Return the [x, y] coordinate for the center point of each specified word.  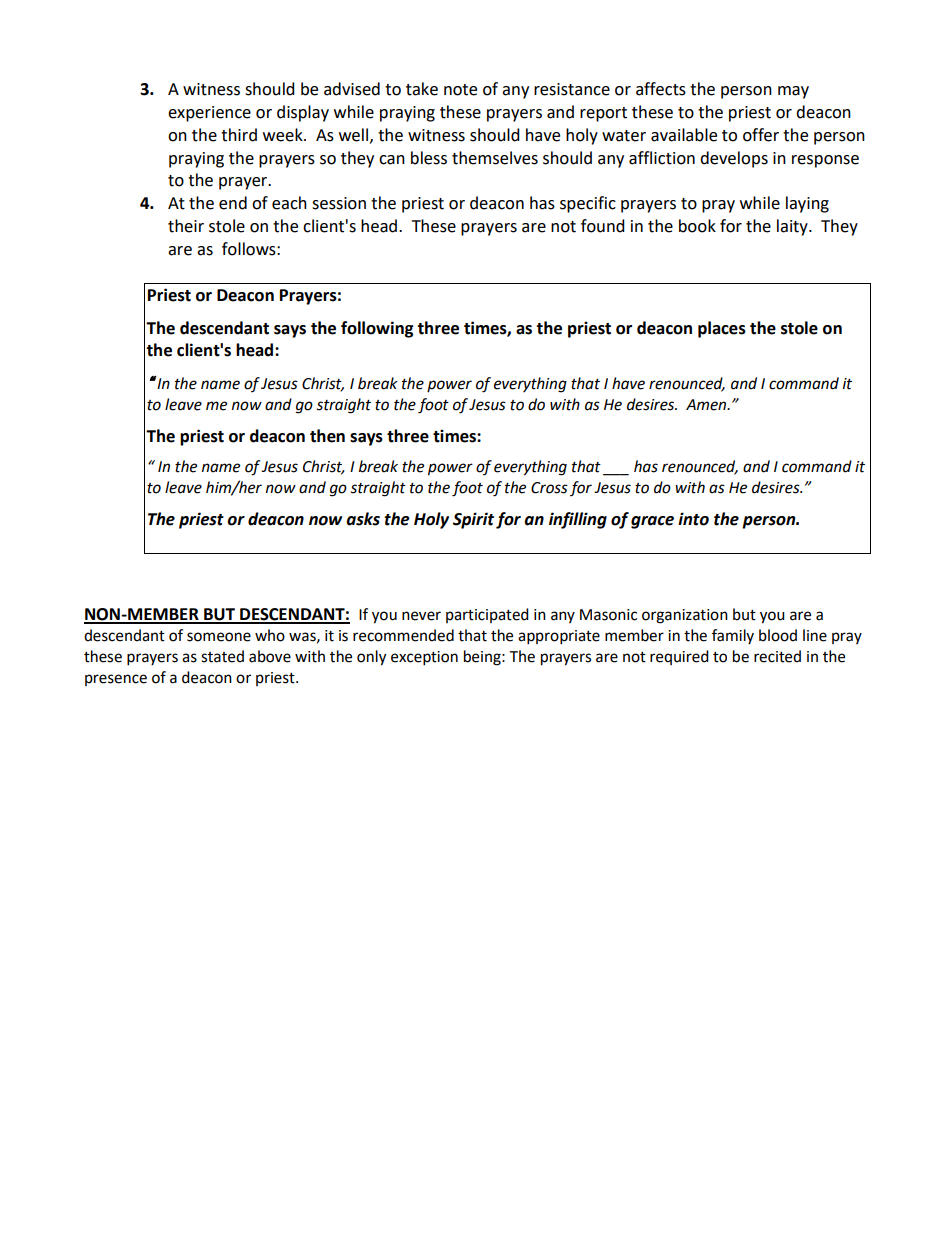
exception [424, 658]
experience [209, 114]
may [793, 92]
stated [222, 656]
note [460, 90]
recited [777, 656]
